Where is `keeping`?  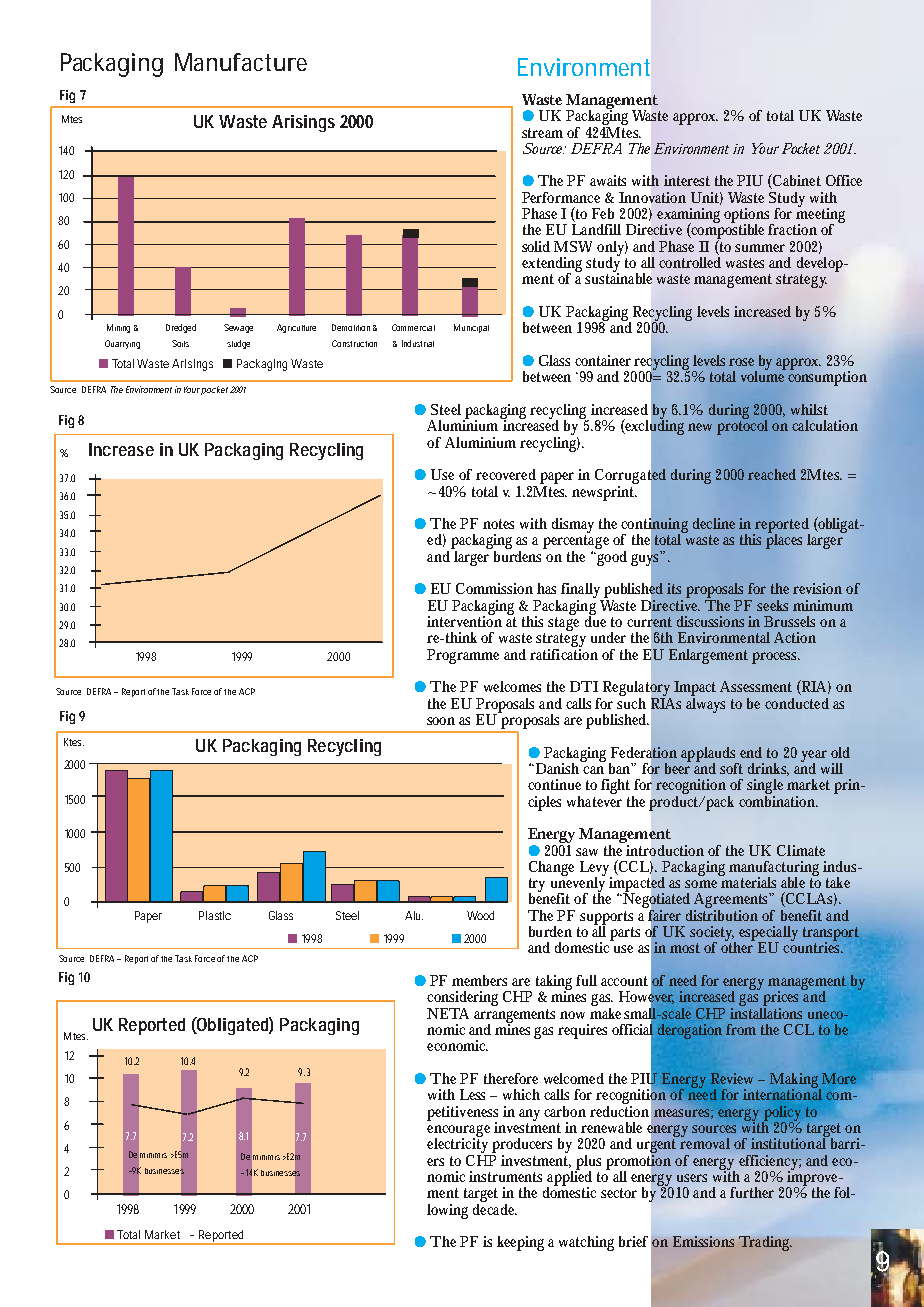 keeping is located at coordinates (523, 1243).
